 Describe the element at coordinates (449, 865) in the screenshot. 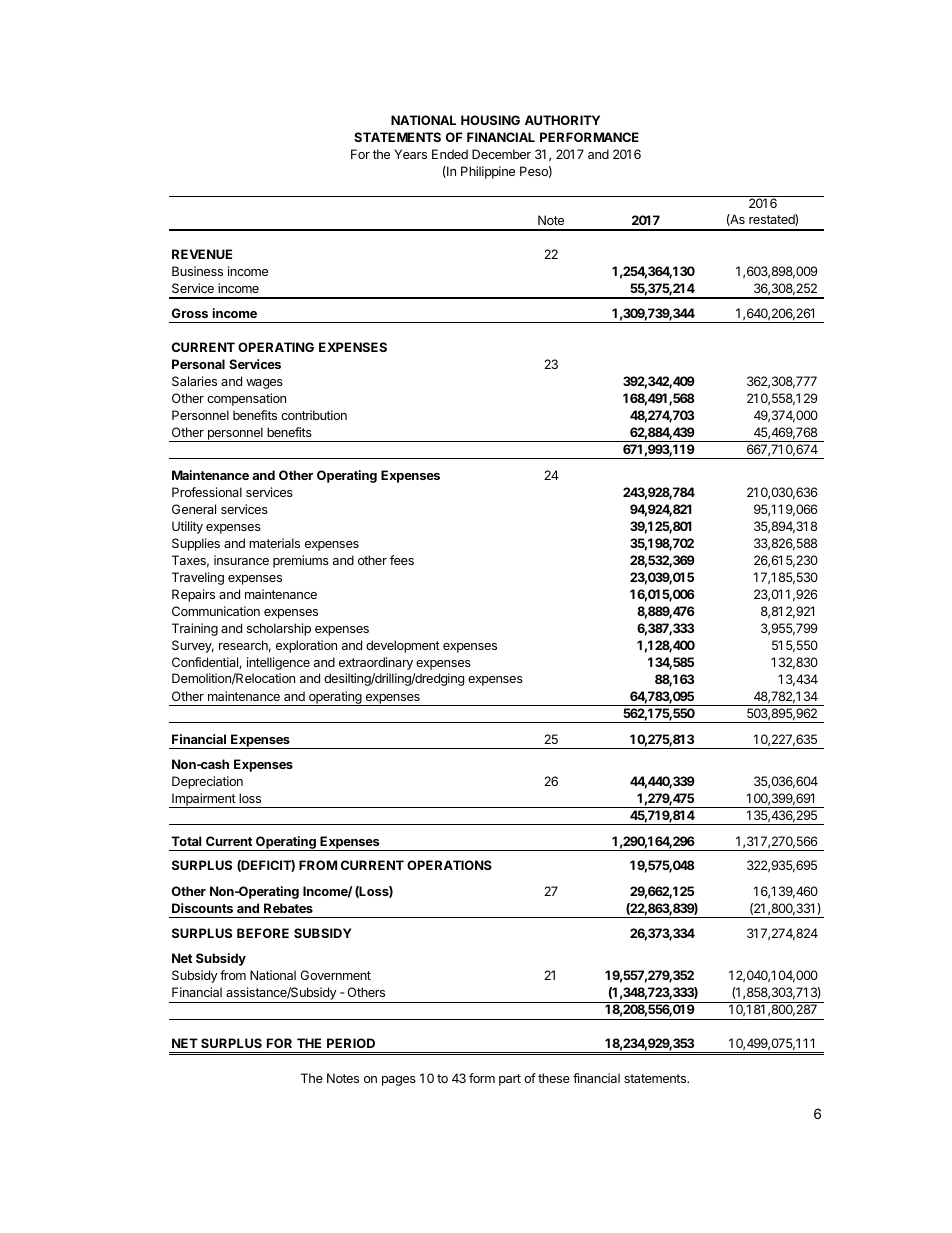

I see `OPERATIONS` at that location.
